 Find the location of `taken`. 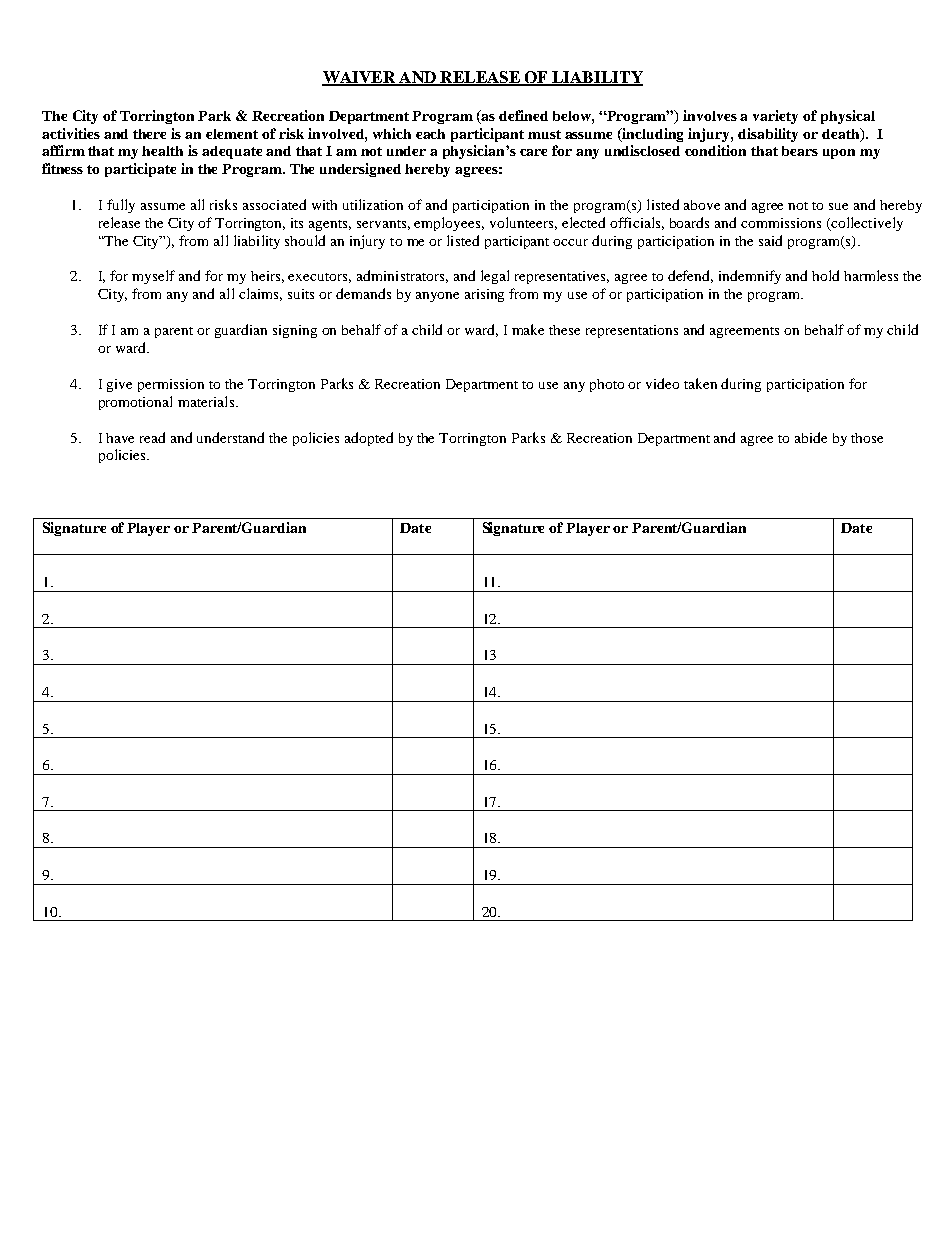

taken is located at coordinates (700, 383).
